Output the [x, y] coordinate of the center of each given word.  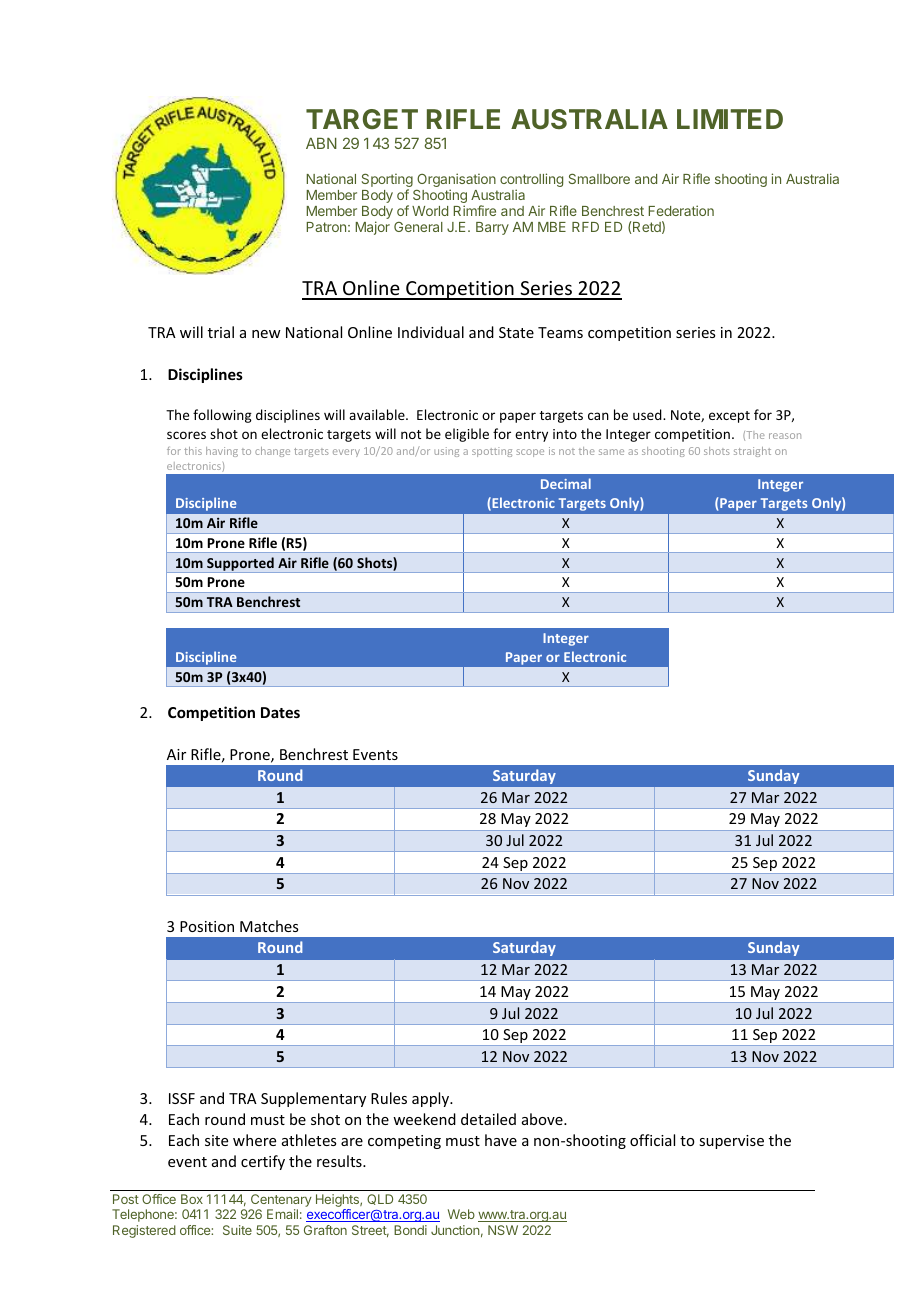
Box [192, 1199]
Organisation [456, 181]
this [193, 451]
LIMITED [730, 119]
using [446, 452]
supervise [731, 1142]
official [652, 1140]
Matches [269, 926]
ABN [321, 143]
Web [461, 1214]
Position [207, 926]
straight [752, 452]
